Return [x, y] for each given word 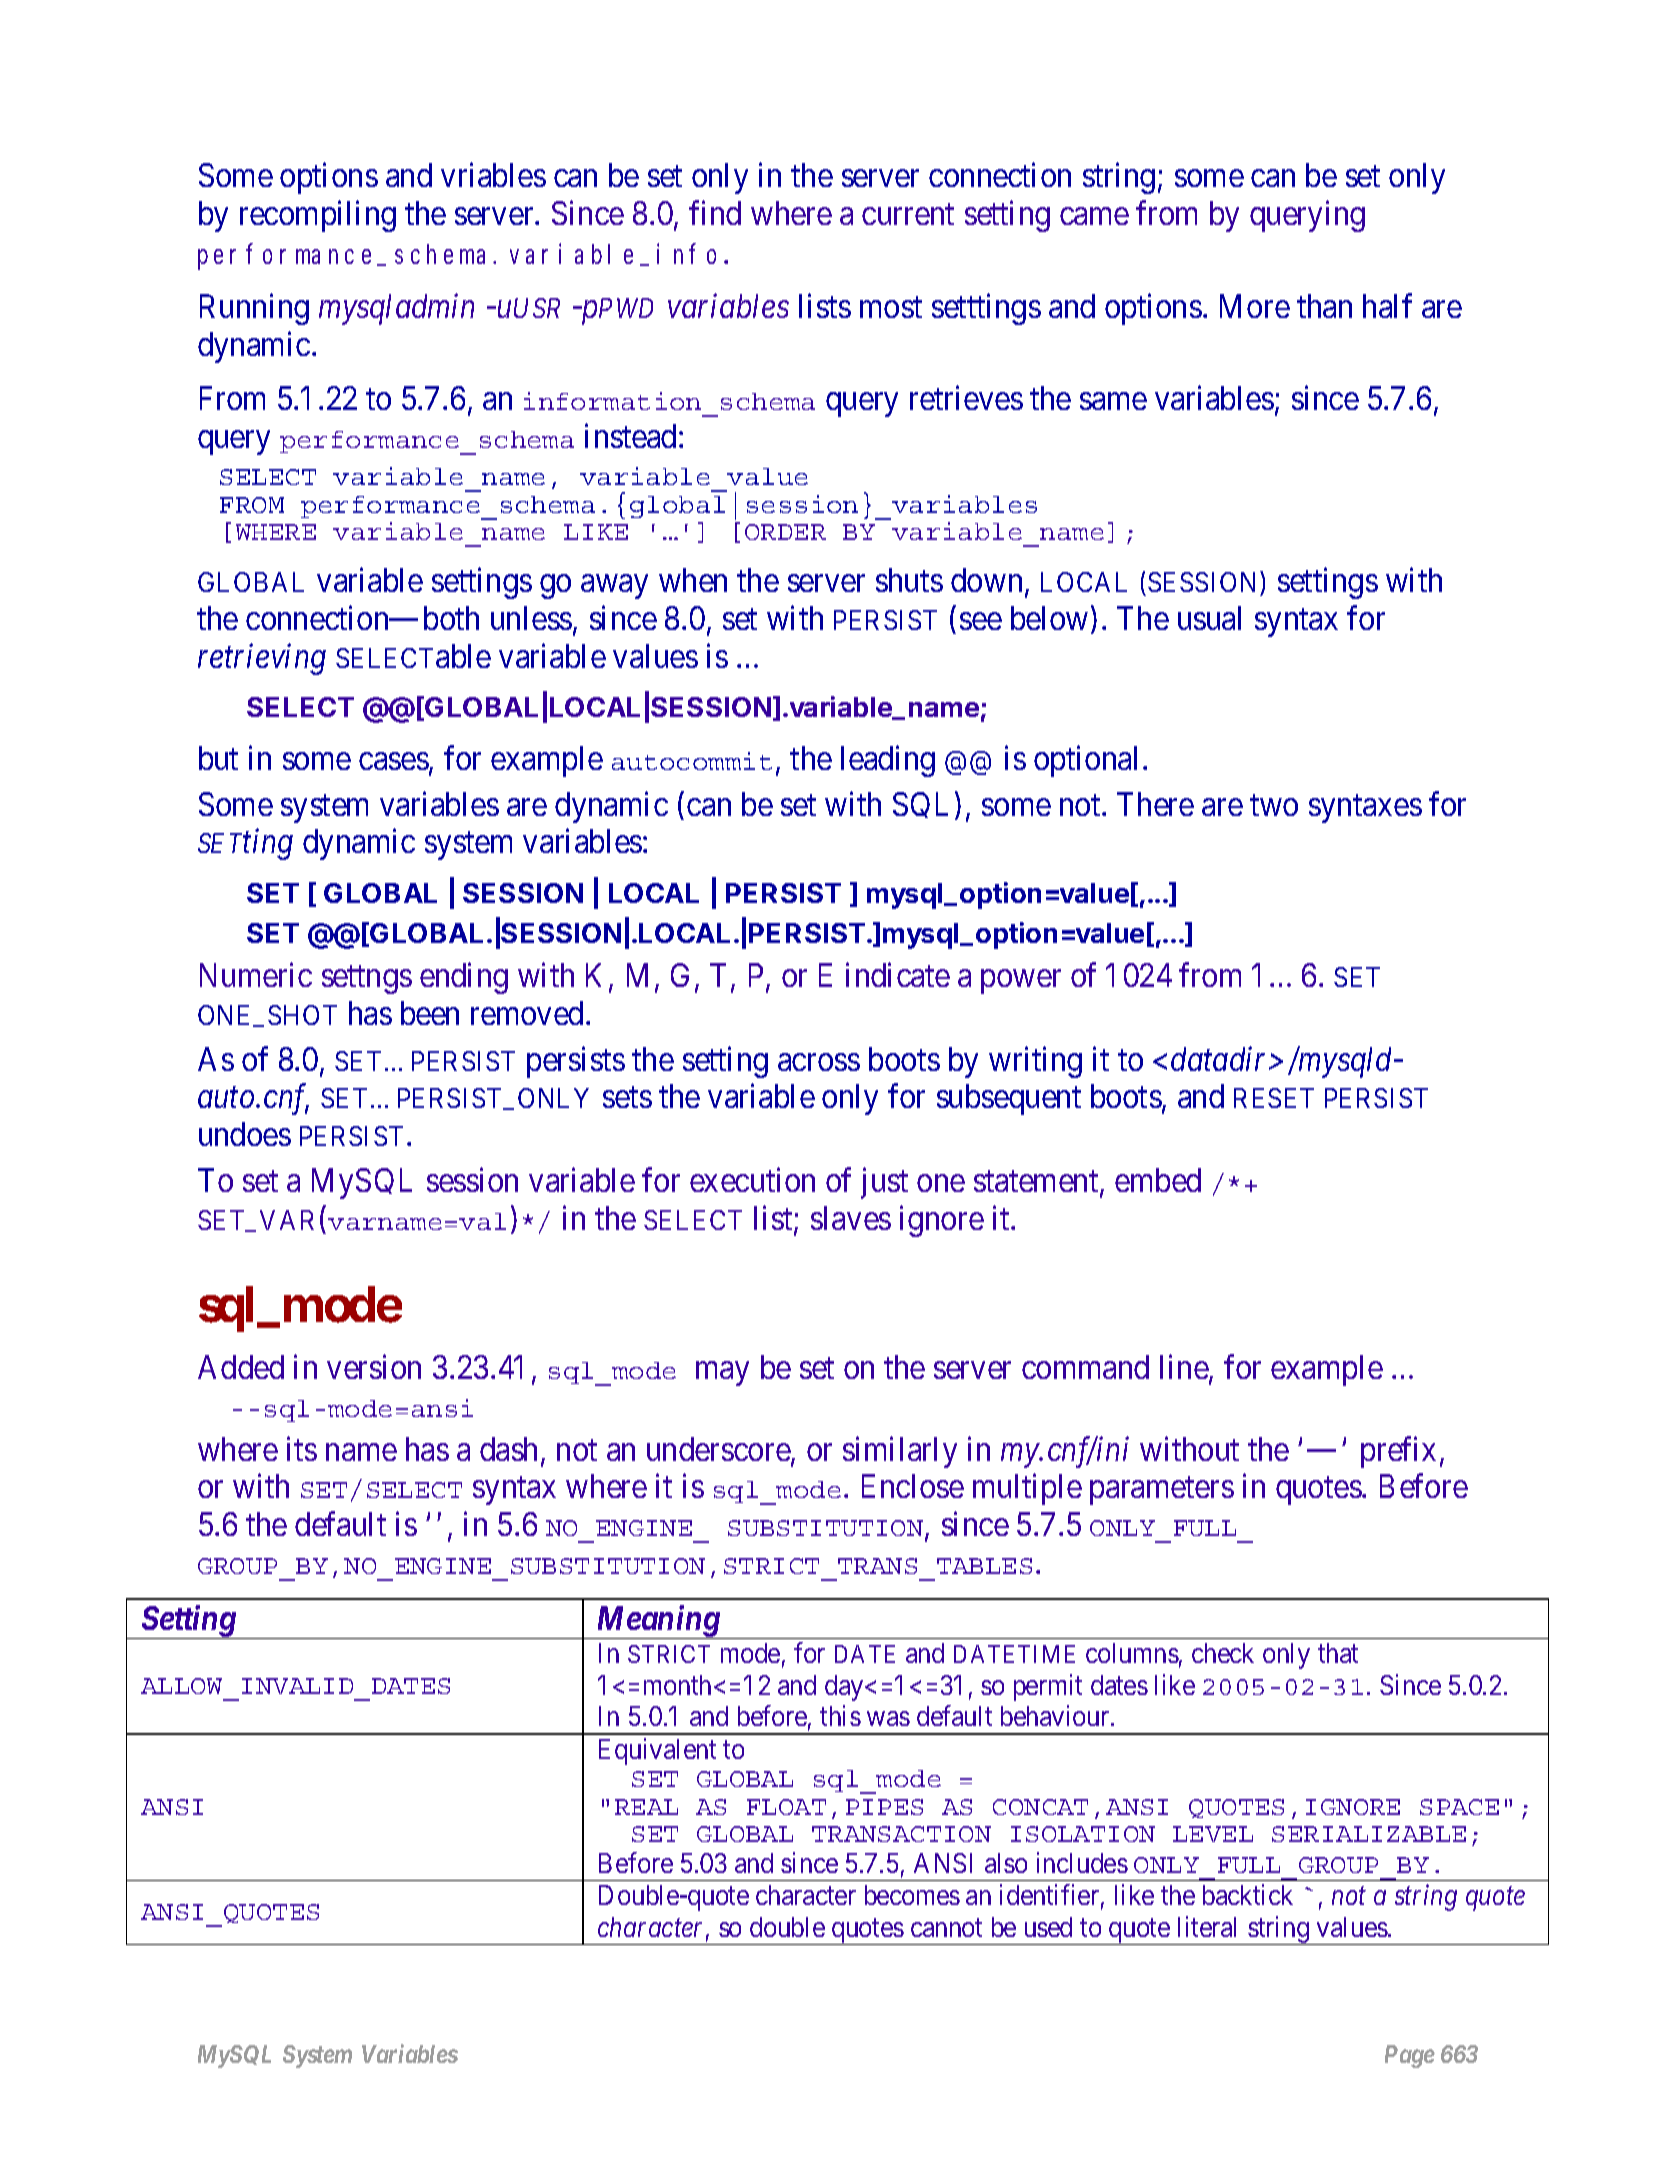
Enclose [913, 1486]
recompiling [318, 216]
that [1338, 1653]
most [891, 307]
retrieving [262, 659]
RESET [1274, 1098]
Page [1410, 2056]
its [302, 1448]
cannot [946, 1928]
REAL [646, 1807]
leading [888, 761]
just [884, 1183]
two [1274, 805]
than [1324, 306]
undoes [245, 1134]
